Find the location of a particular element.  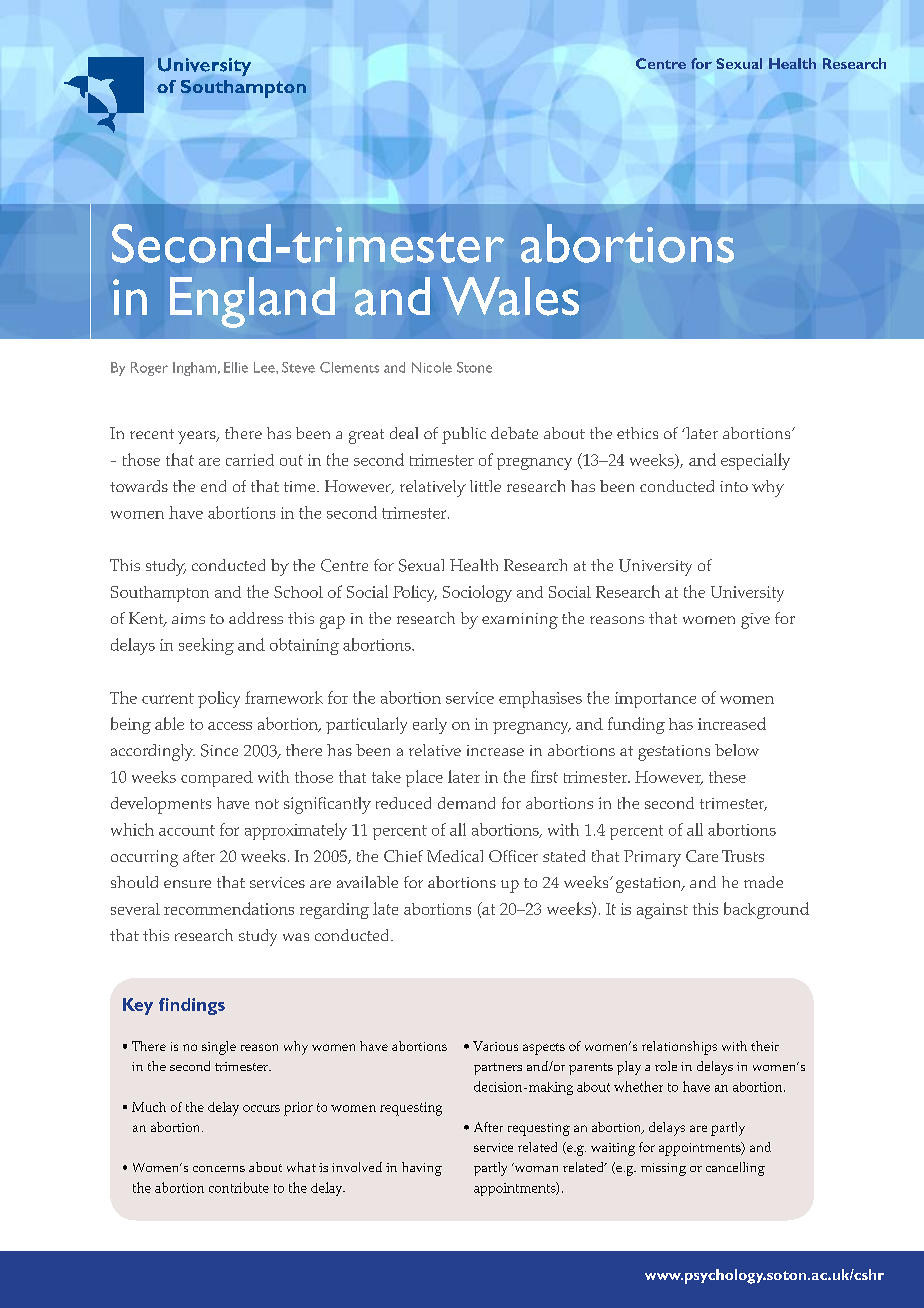

ethics is located at coordinates (637, 433).
